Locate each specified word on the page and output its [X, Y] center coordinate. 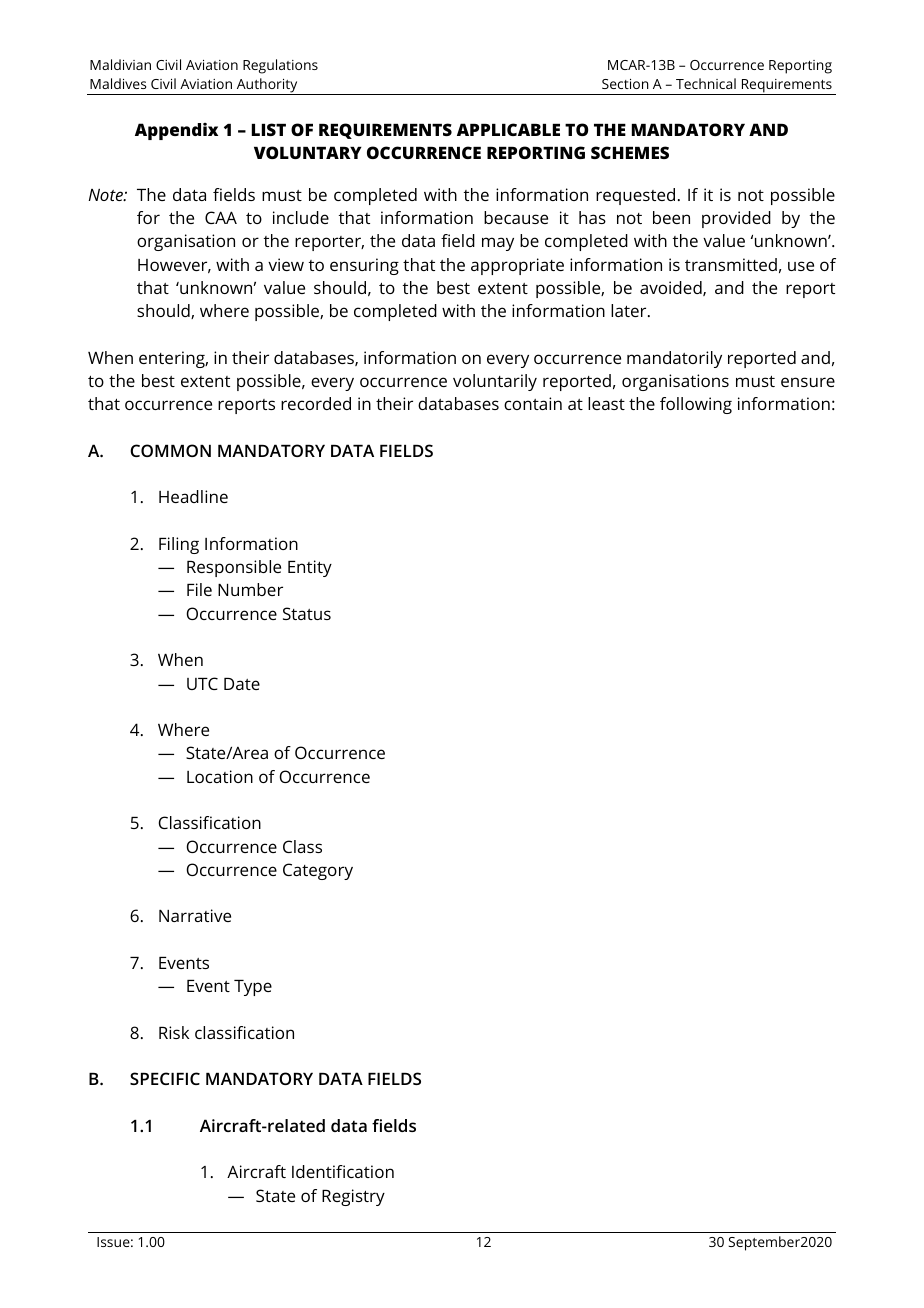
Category [318, 871]
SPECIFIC [165, 1078]
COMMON [170, 450]
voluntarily [495, 382]
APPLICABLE [508, 129]
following [696, 405]
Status [307, 613]
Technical [706, 83]
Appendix [176, 131]
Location [220, 776]
